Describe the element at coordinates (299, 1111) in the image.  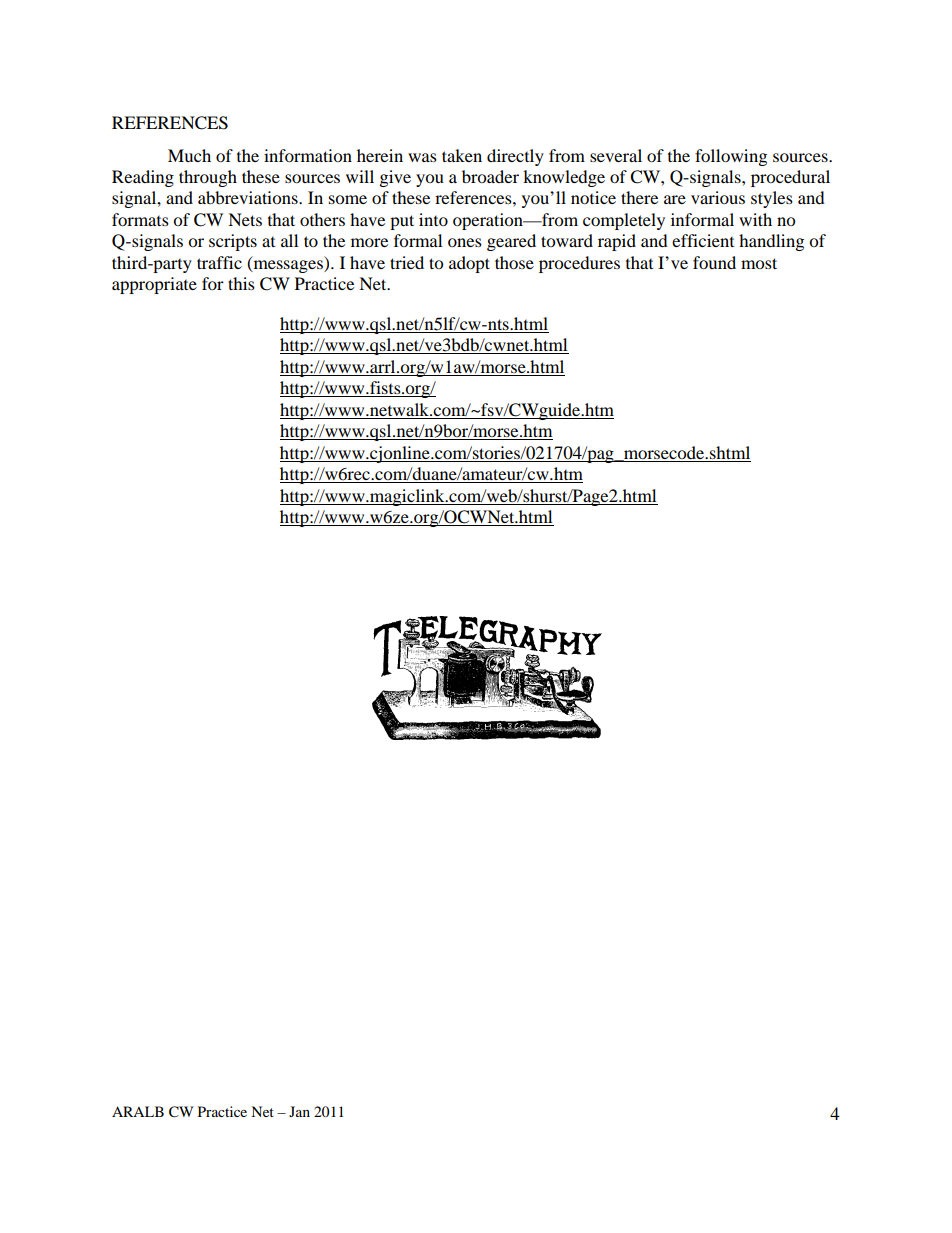
I see `Jan` at that location.
